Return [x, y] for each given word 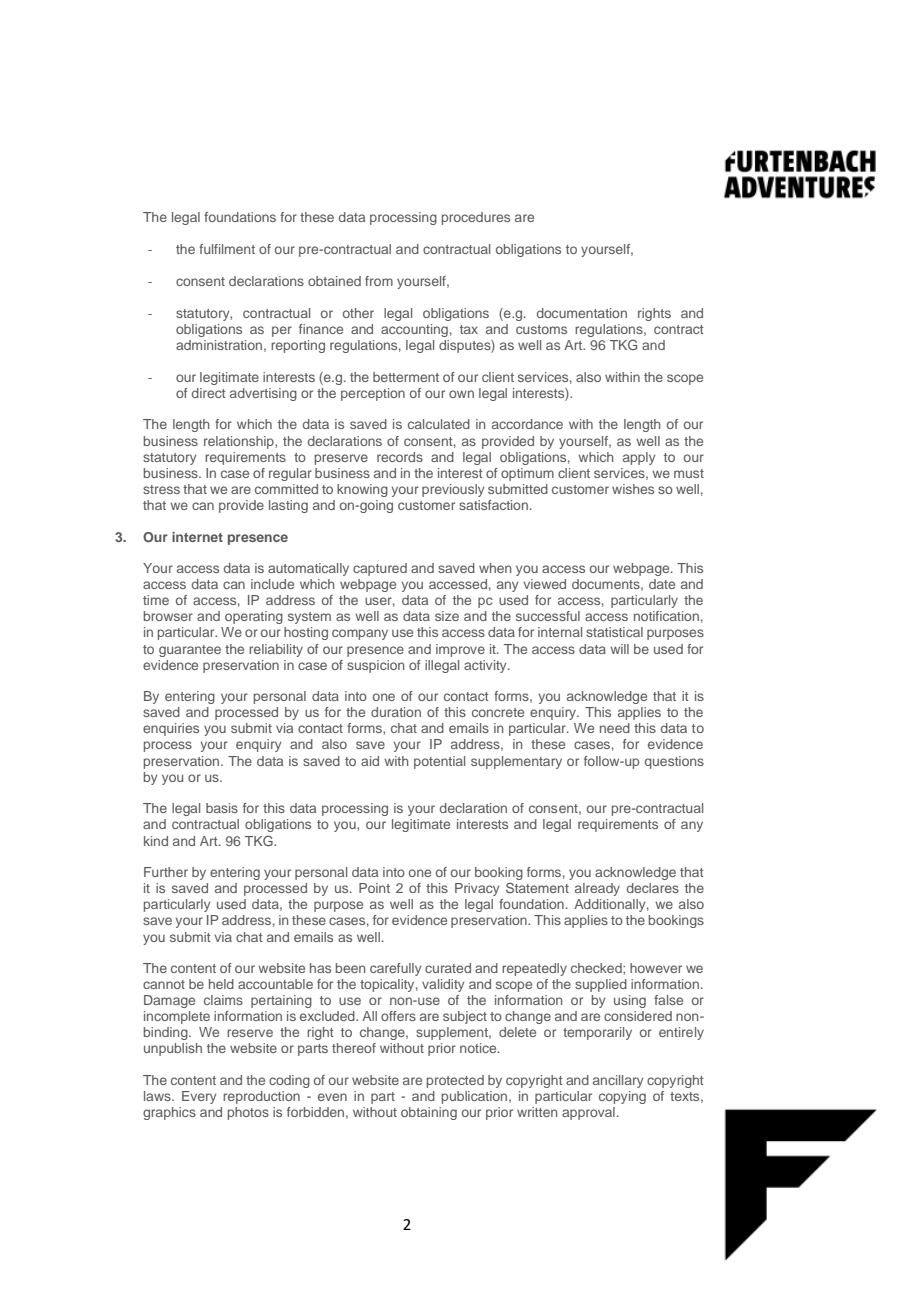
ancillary [618, 1081]
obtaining [429, 1113]
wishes [633, 489]
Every [199, 1097]
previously [453, 490]
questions [674, 762]
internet [197, 537]
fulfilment [227, 249]
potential [439, 762]
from [379, 281]
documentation [582, 313]
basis [222, 808]
